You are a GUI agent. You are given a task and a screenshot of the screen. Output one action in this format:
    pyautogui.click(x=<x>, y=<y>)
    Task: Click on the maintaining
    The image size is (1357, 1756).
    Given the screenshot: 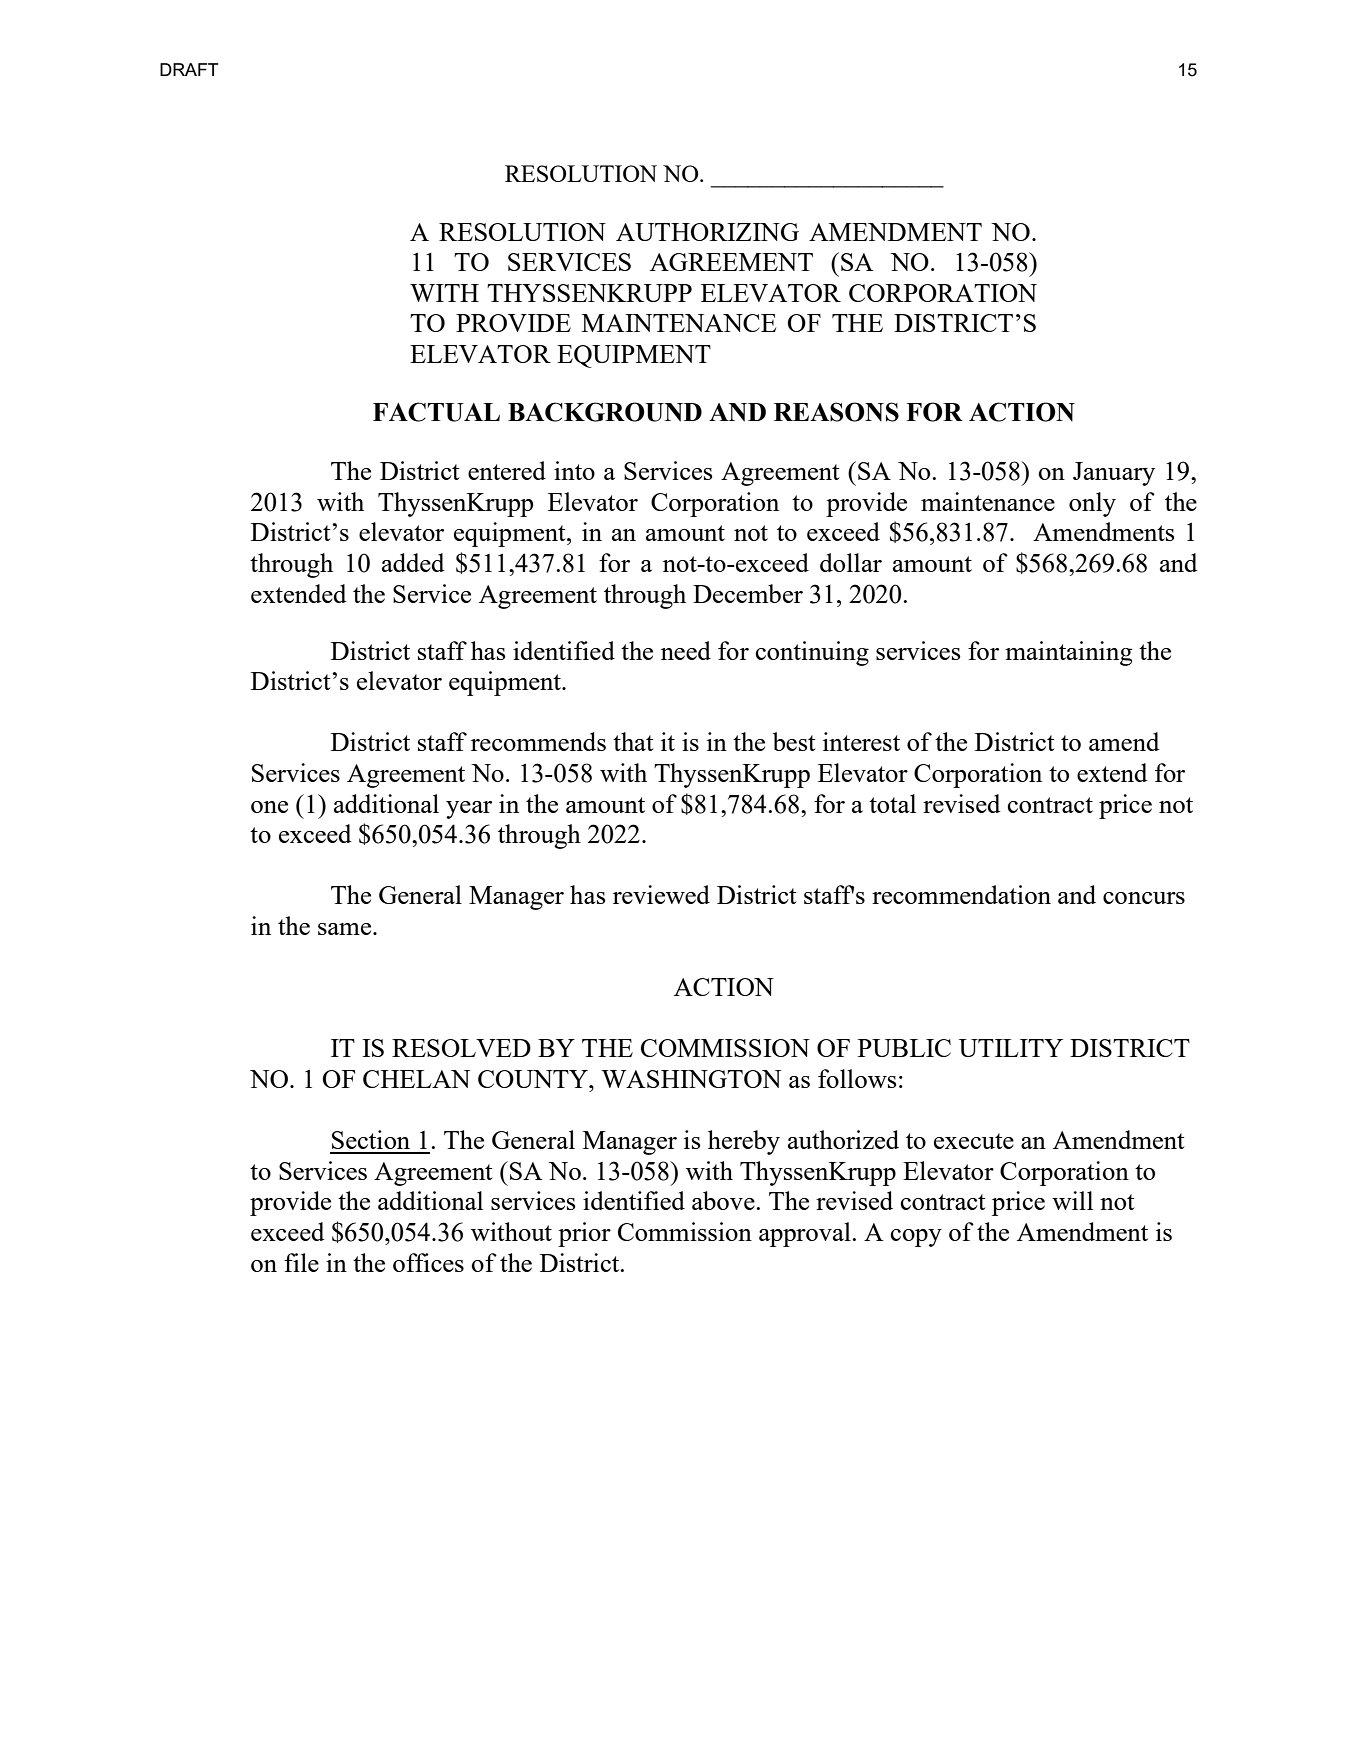 What is the action you would take?
    pyautogui.click(x=1069, y=653)
